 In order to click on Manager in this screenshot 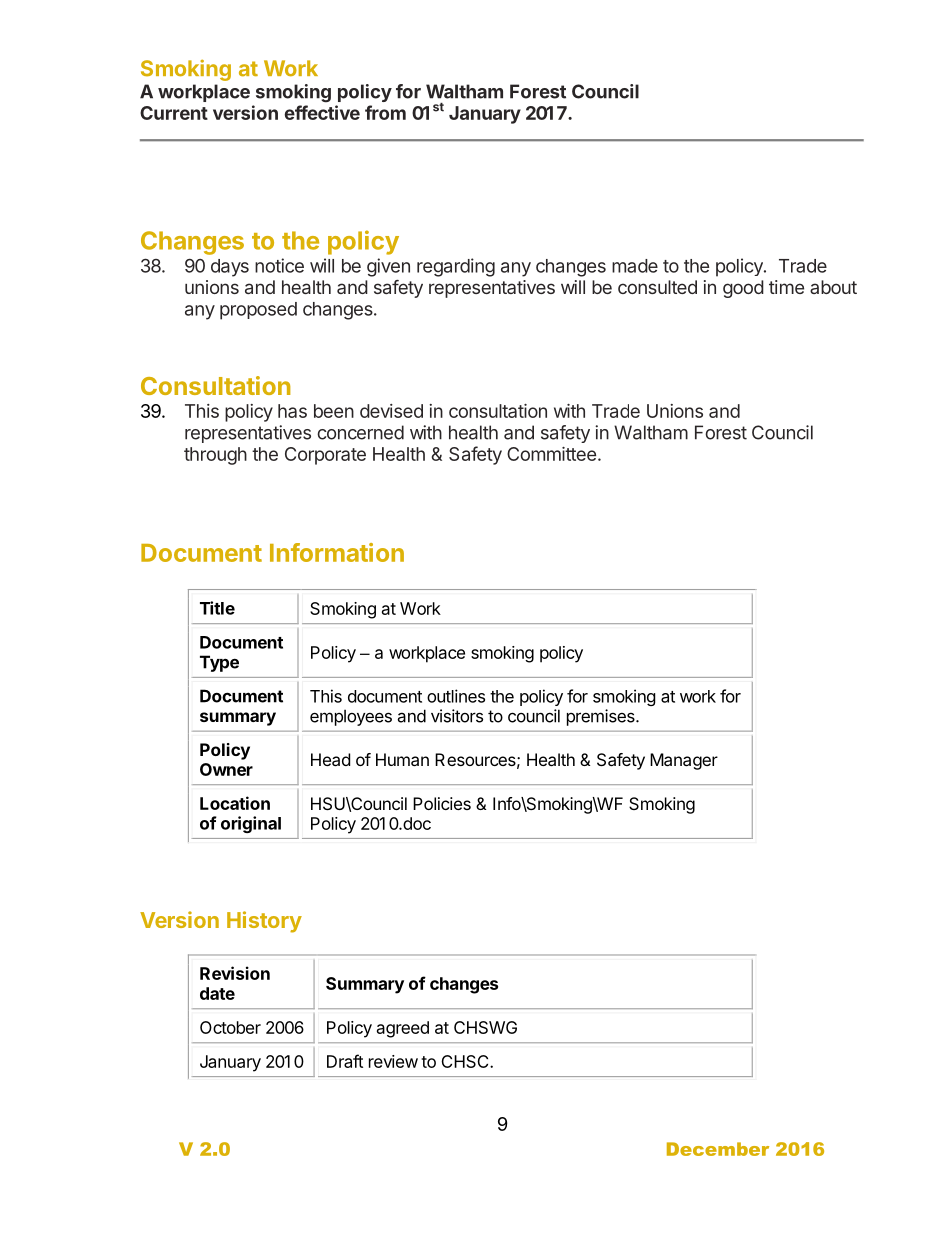, I will do `click(684, 761)`.
